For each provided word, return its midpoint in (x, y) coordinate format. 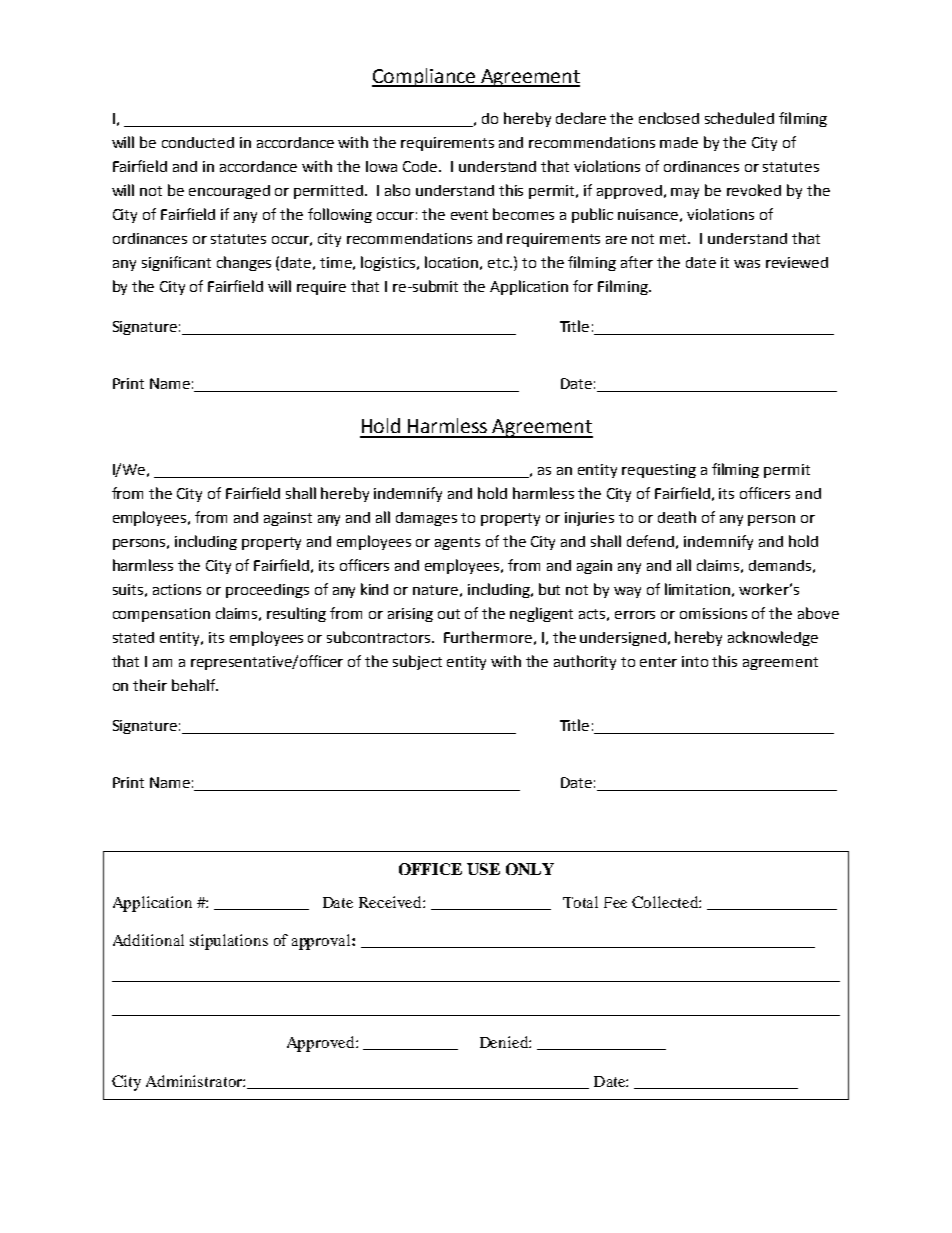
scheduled (739, 118)
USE (483, 869)
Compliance (424, 77)
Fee (615, 902)
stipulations (229, 942)
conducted (198, 142)
